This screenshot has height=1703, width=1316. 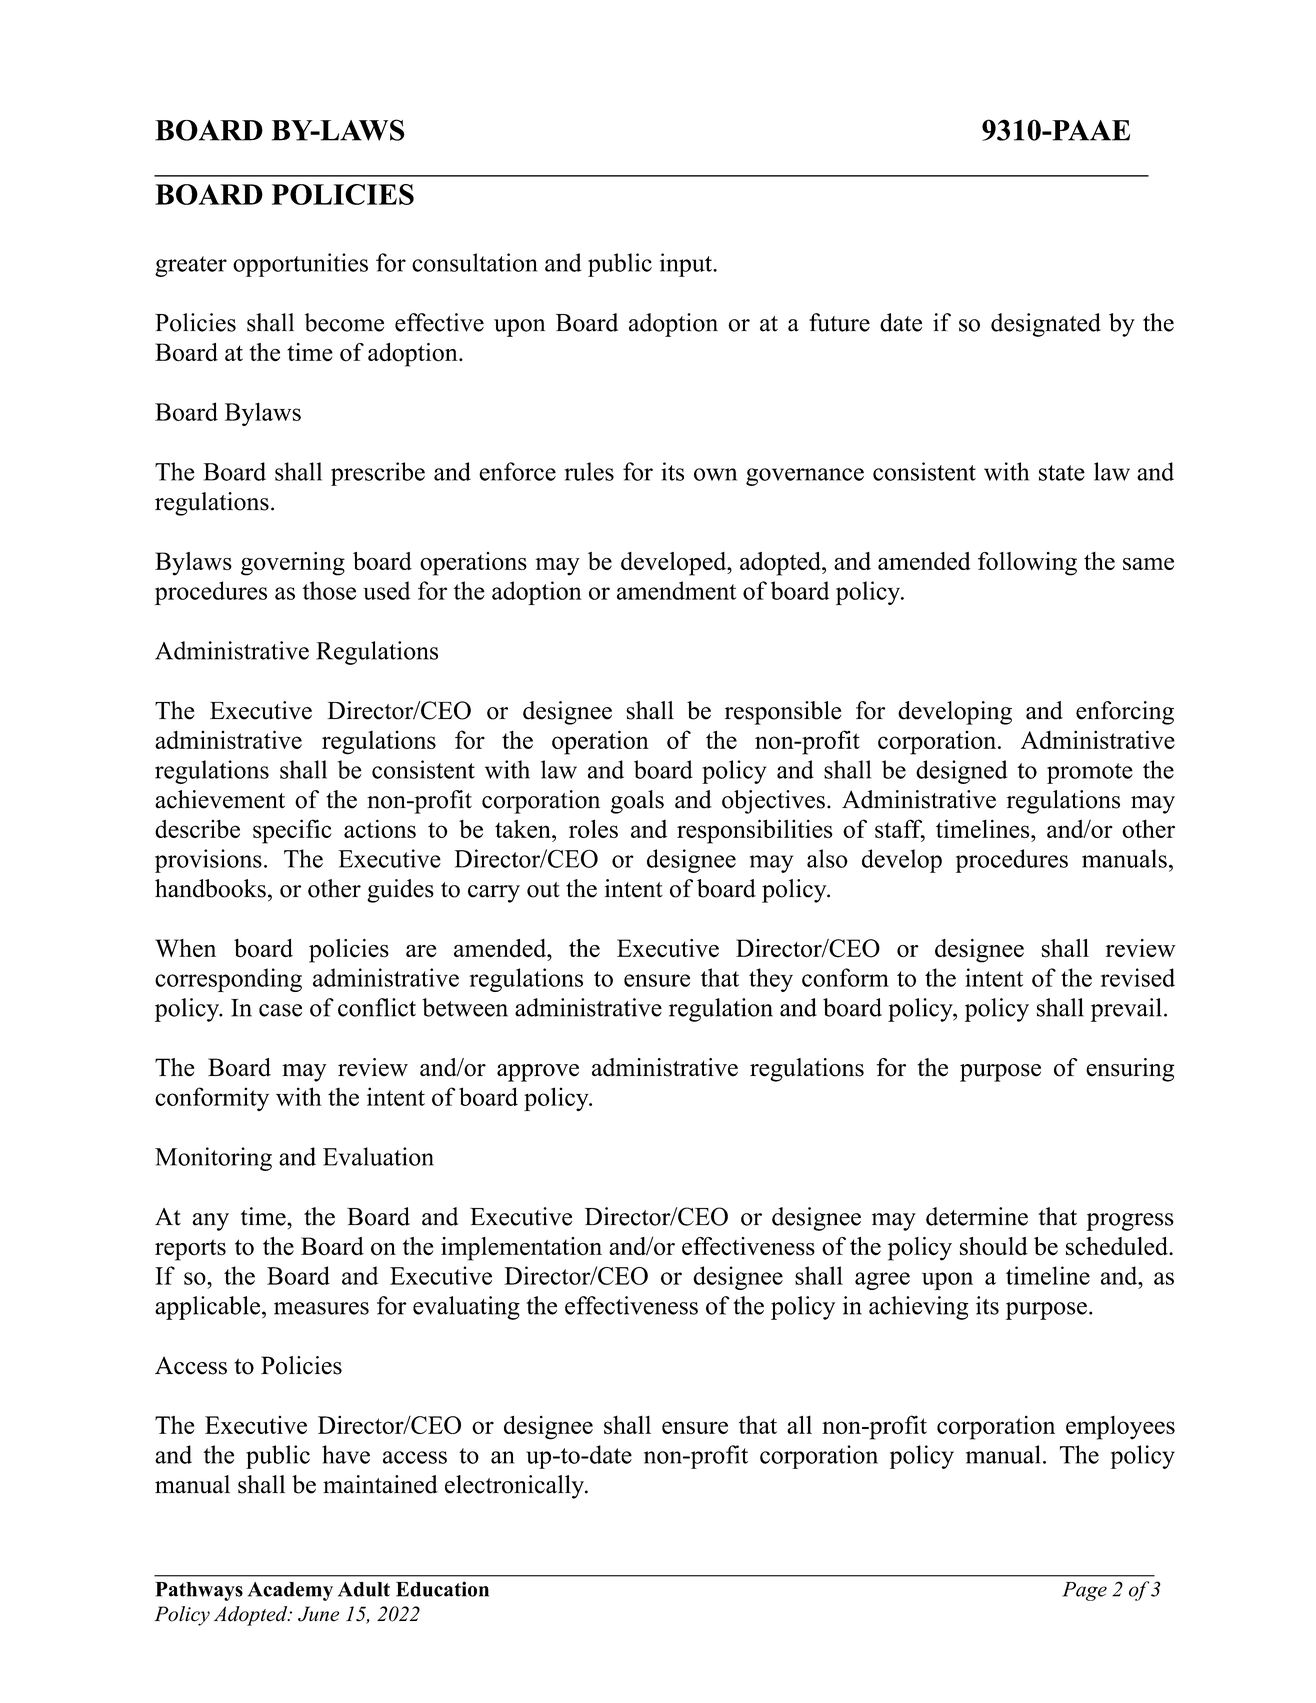 I want to click on designated, so click(x=1046, y=325).
